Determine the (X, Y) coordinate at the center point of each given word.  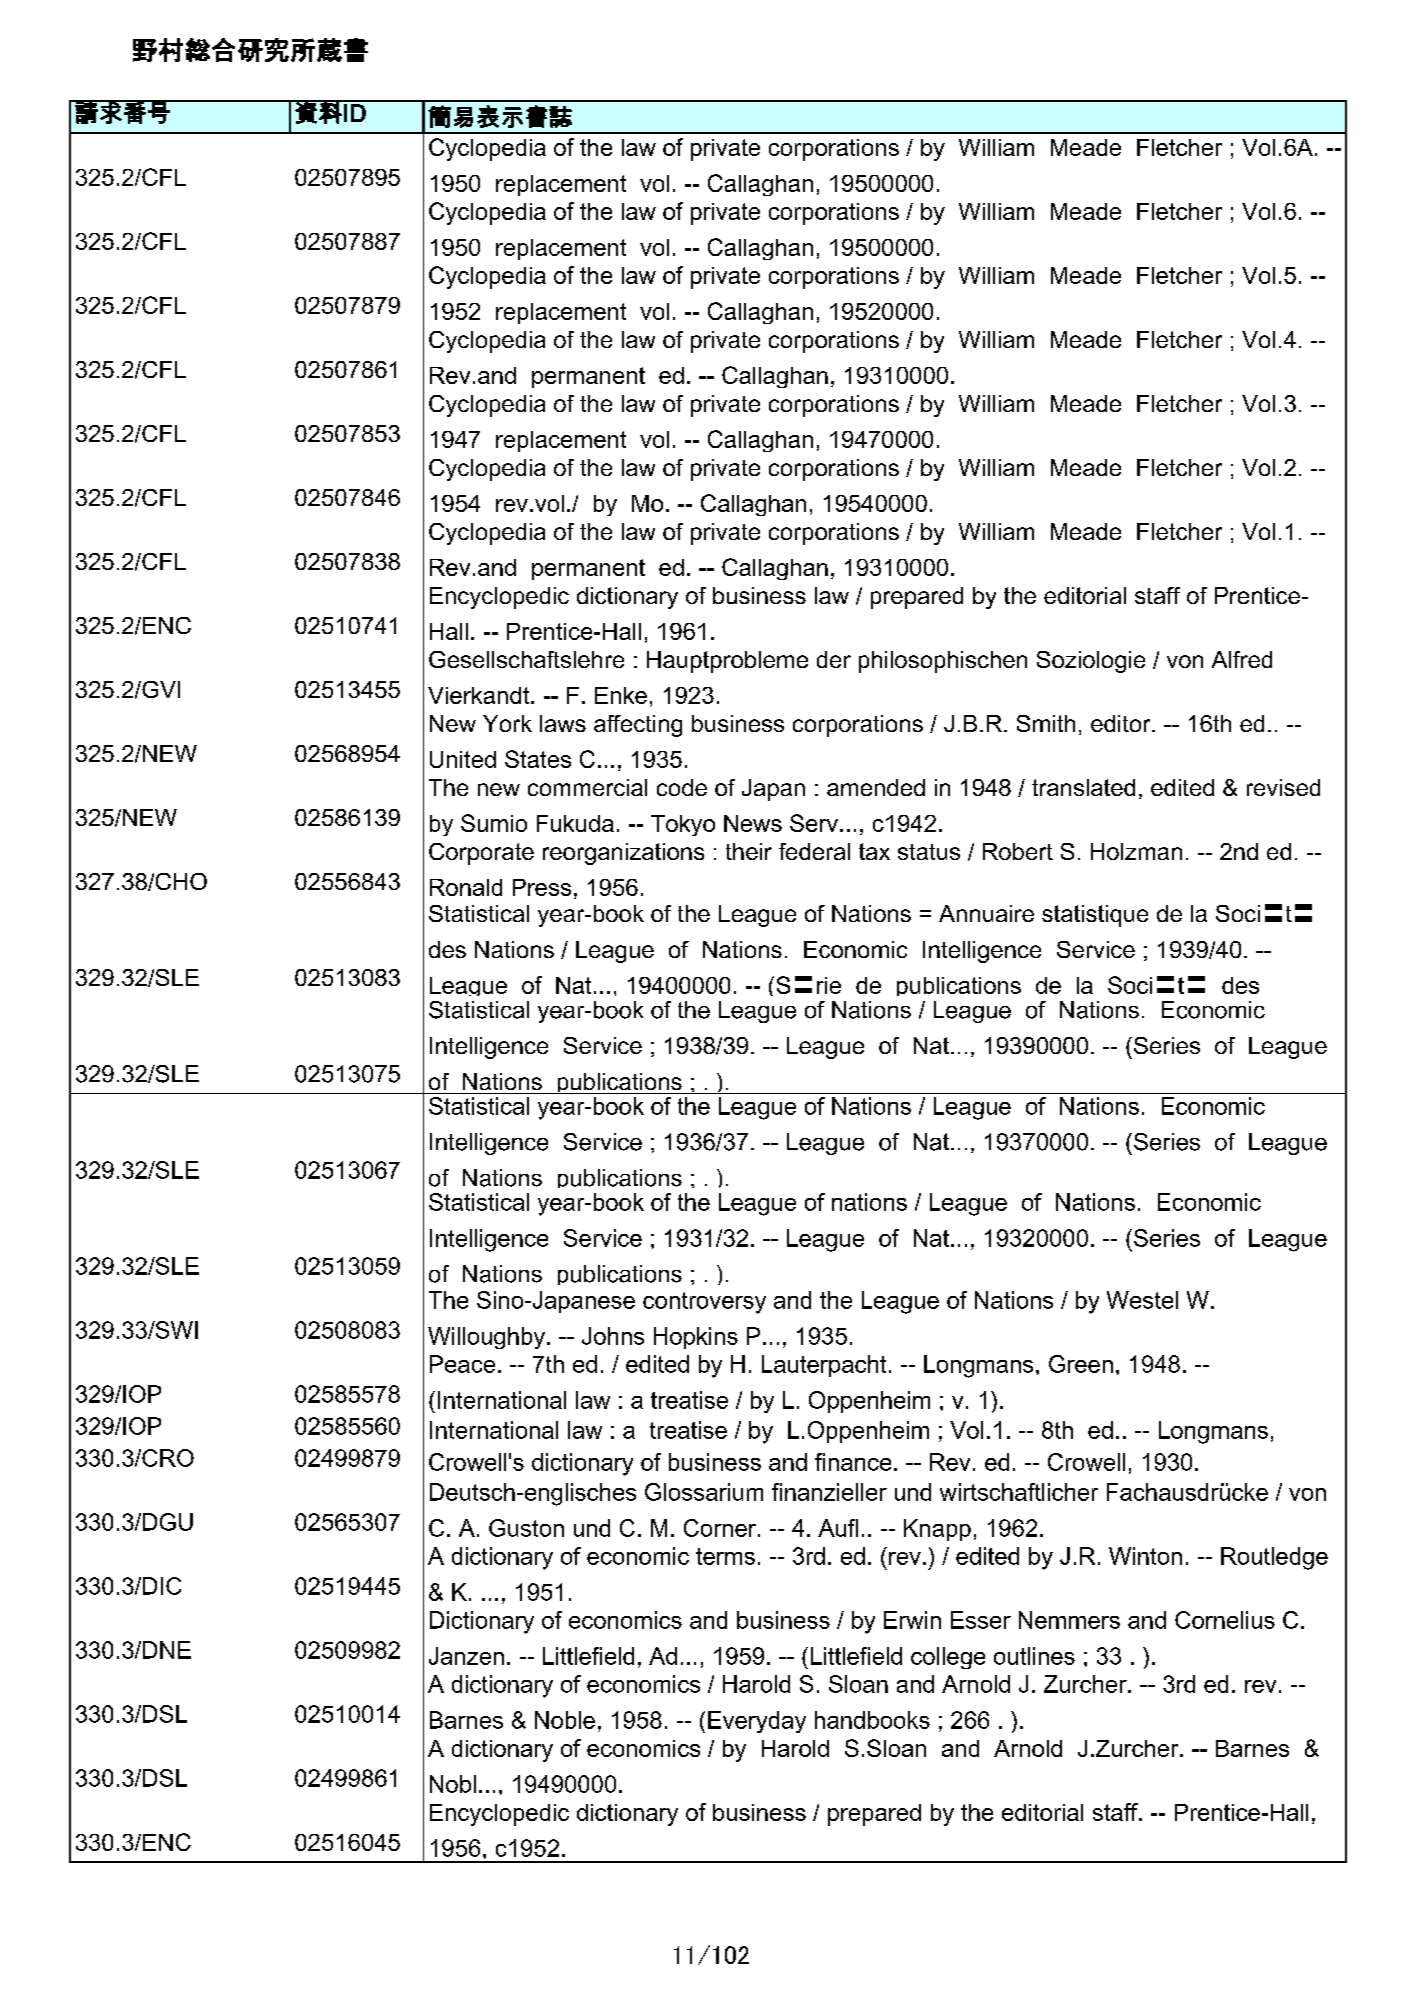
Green (1081, 1364)
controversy (704, 1303)
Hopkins (696, 1338)
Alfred (1242, 659)
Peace (462, 1364)
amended (876, 787)
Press (542, 887)
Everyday (757, 1722)
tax (874, 851)
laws (563, 723)
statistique (1095, 916)
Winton (1145, 1556)
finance (853, 1462)
